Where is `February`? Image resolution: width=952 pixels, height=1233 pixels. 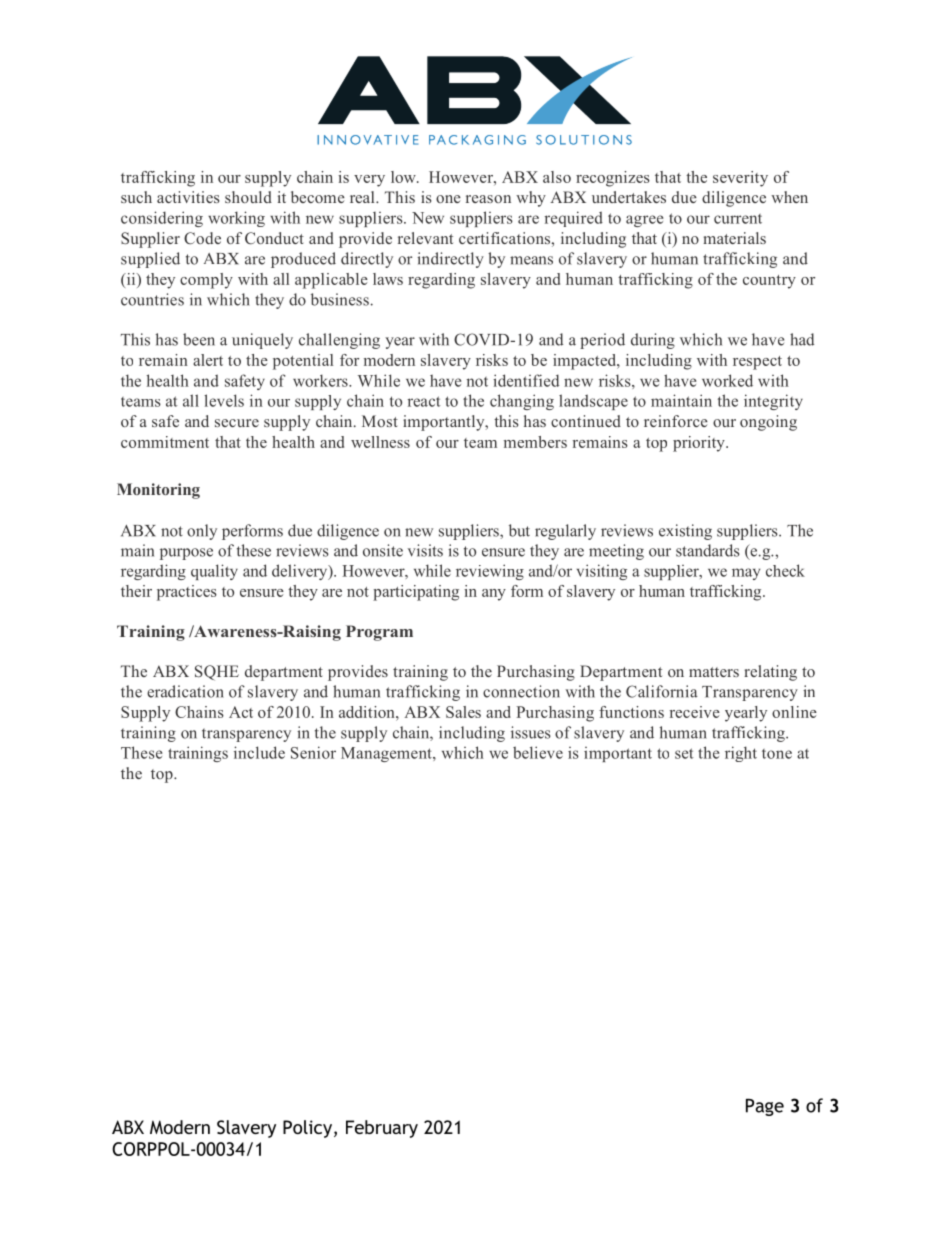 February is located at coordinates (382, 1129).
